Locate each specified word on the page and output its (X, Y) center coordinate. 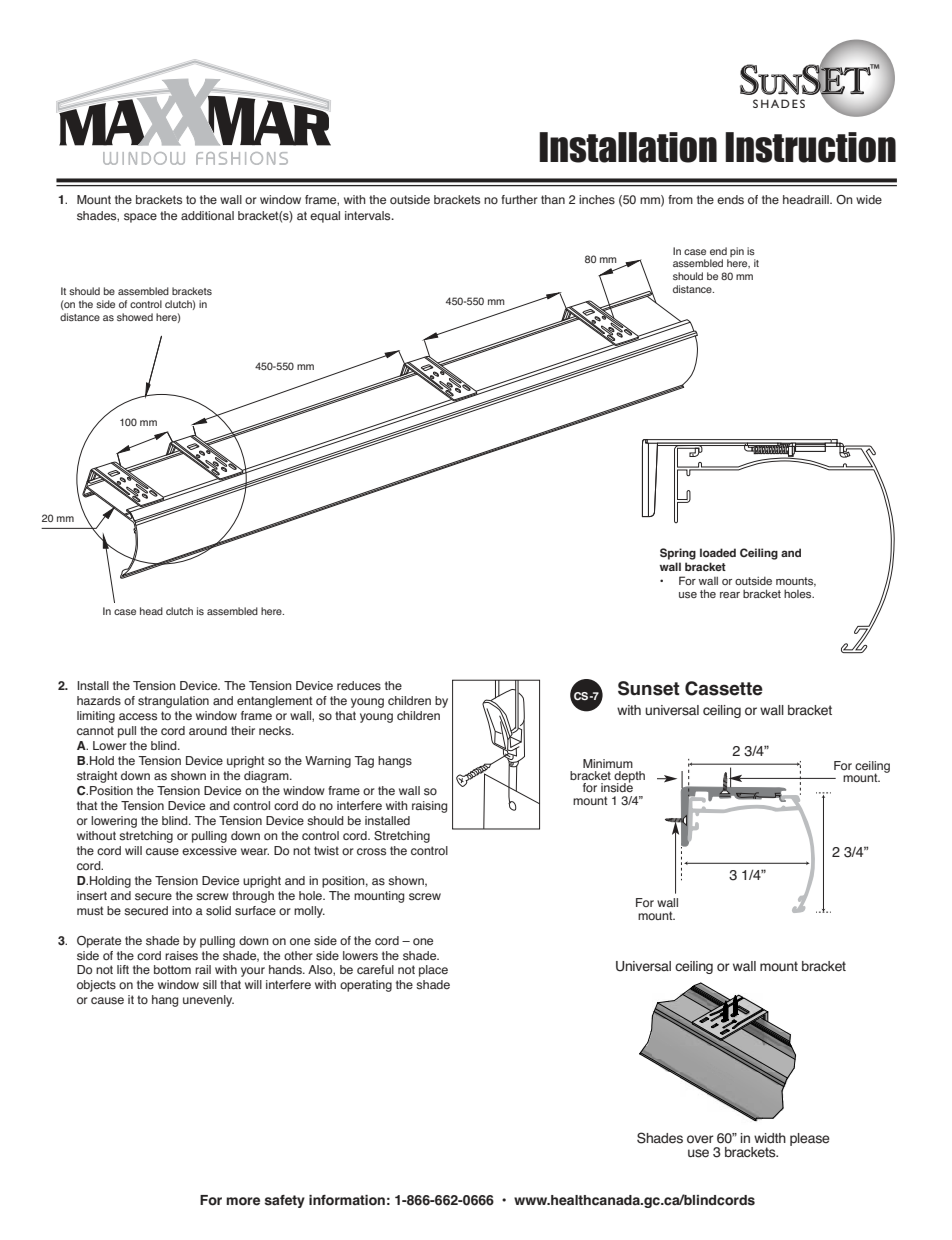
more (243, 1201)
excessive (209, 851)
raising (429, 807)
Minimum (608, 763)
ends (730, 200)
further (519, 199)
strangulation (173, 702)
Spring (678, 554)
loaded (718, 552)
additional (207, 215)
